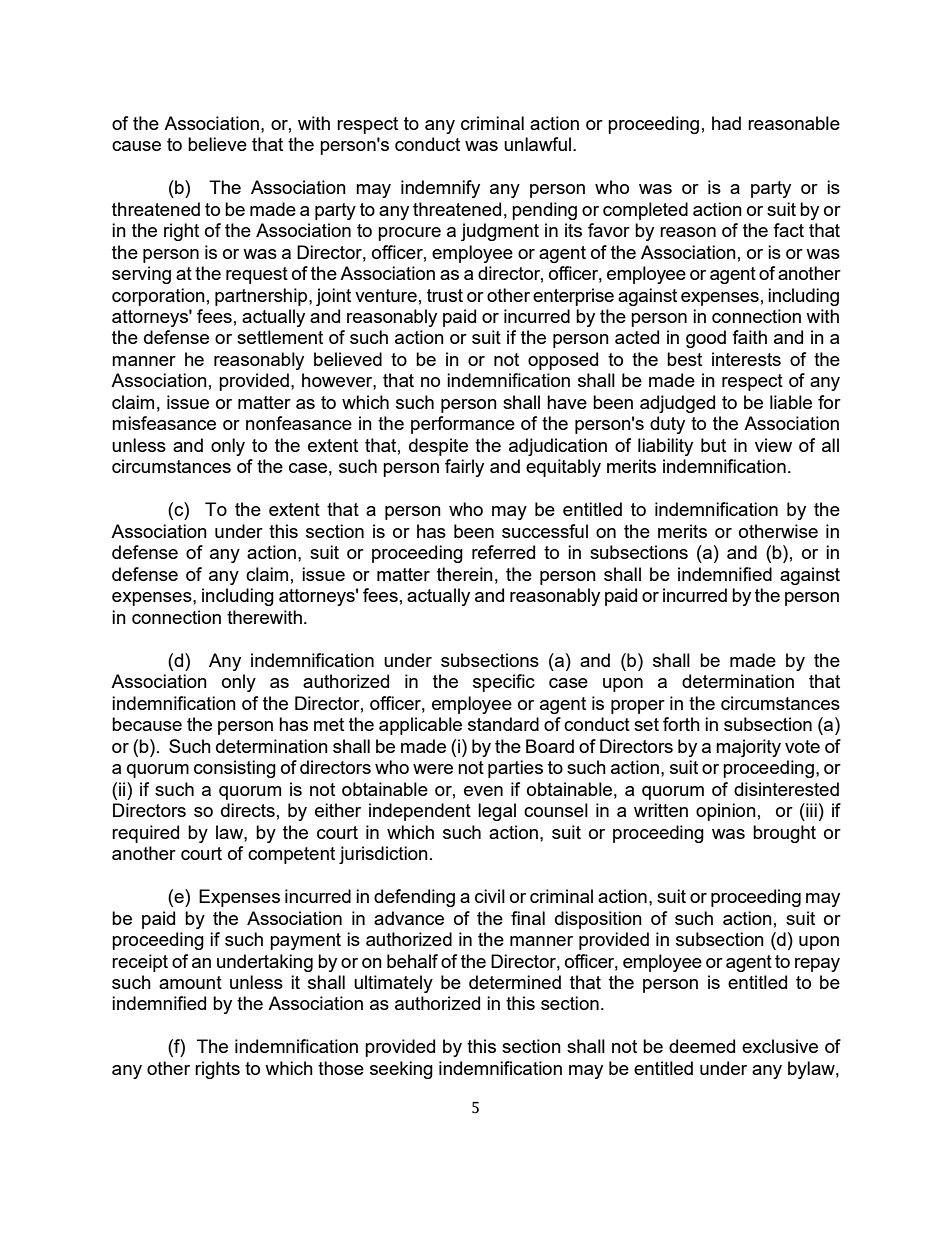 The image size is (952, 1233). I want to click on therein, so click(465, 574).
